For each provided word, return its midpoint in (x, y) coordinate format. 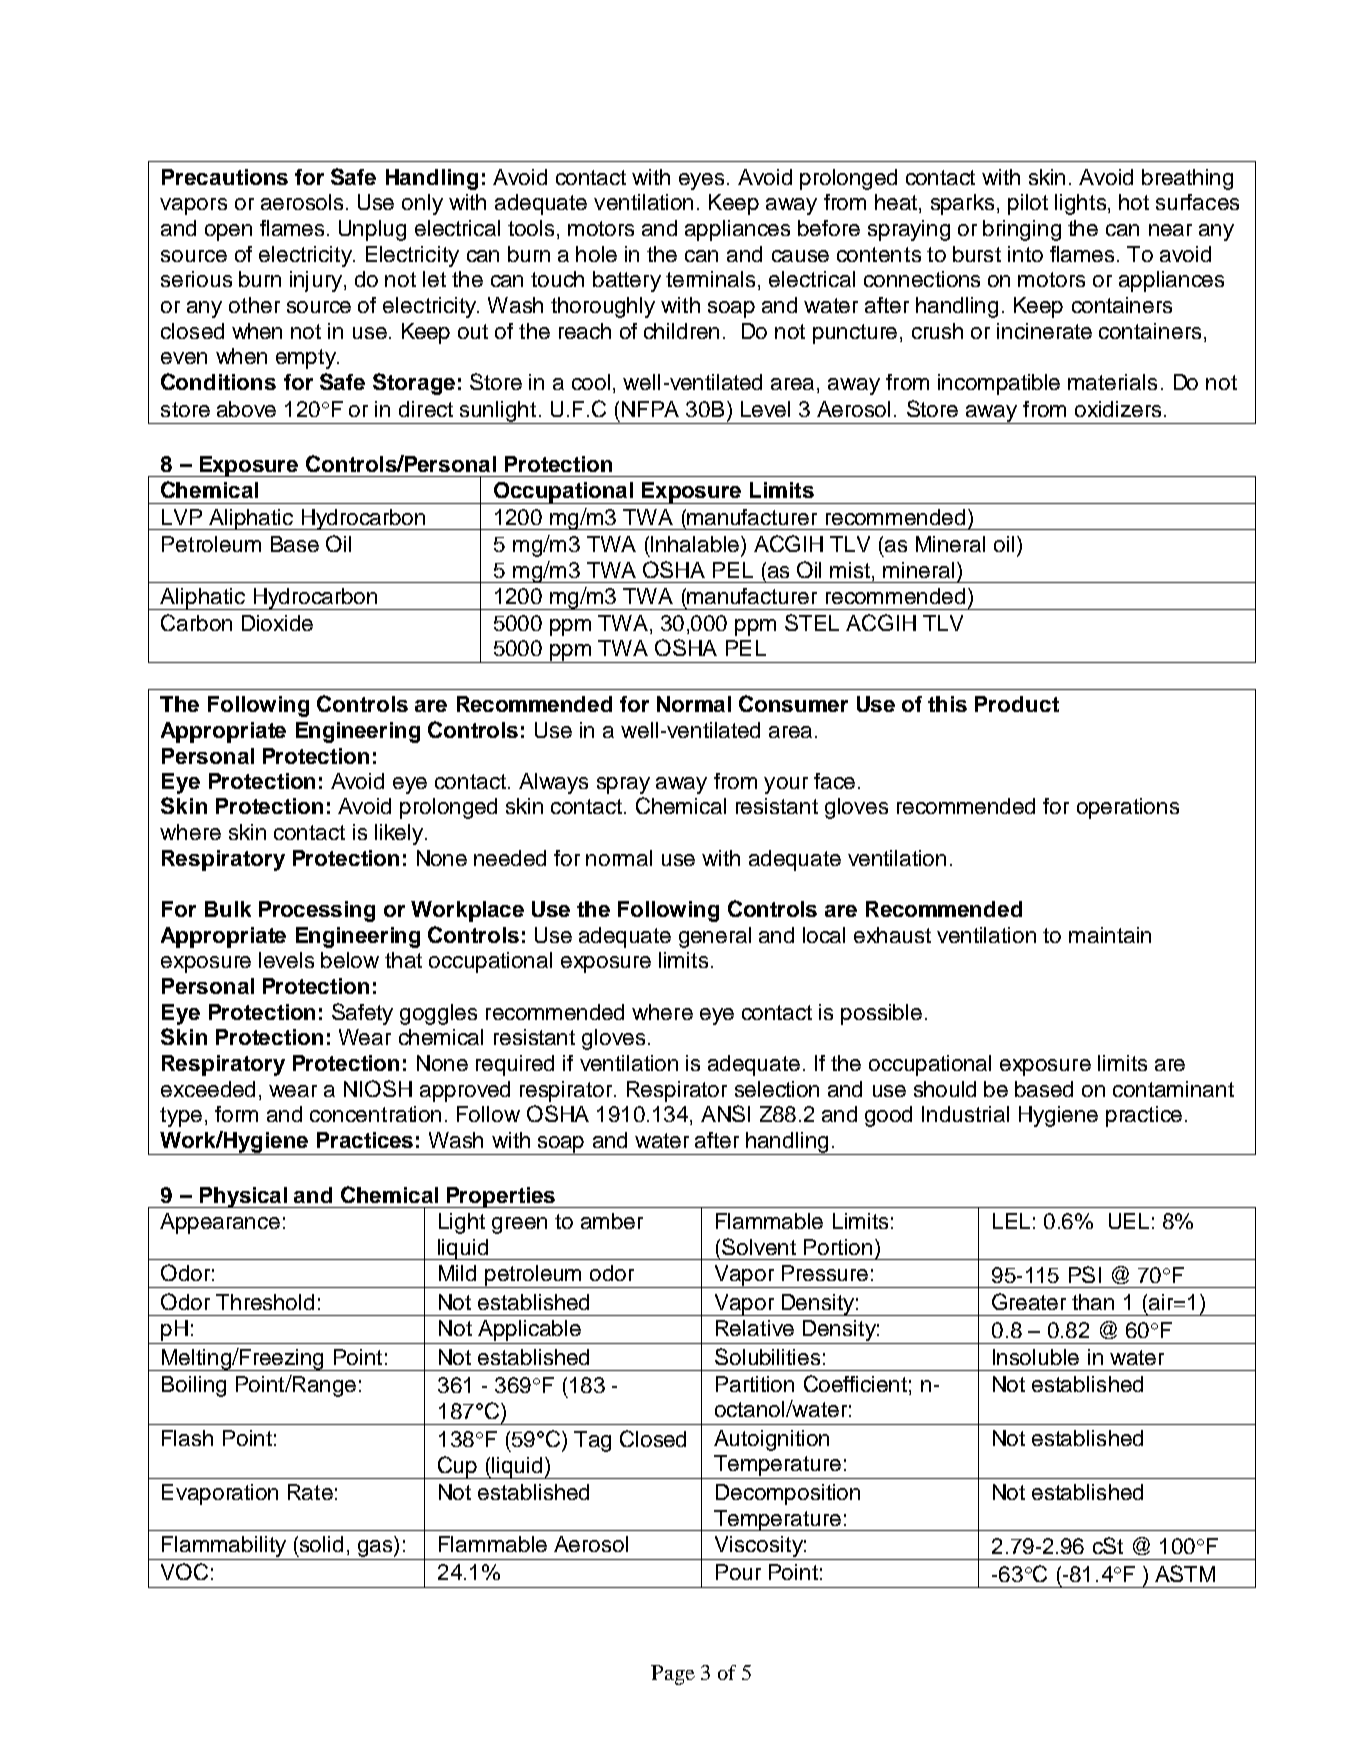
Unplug (372, 230)
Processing (317, 911)
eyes (701, 181)
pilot (1028, 204)
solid (321, 1544)
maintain (1110, 935)
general (715, 937)
